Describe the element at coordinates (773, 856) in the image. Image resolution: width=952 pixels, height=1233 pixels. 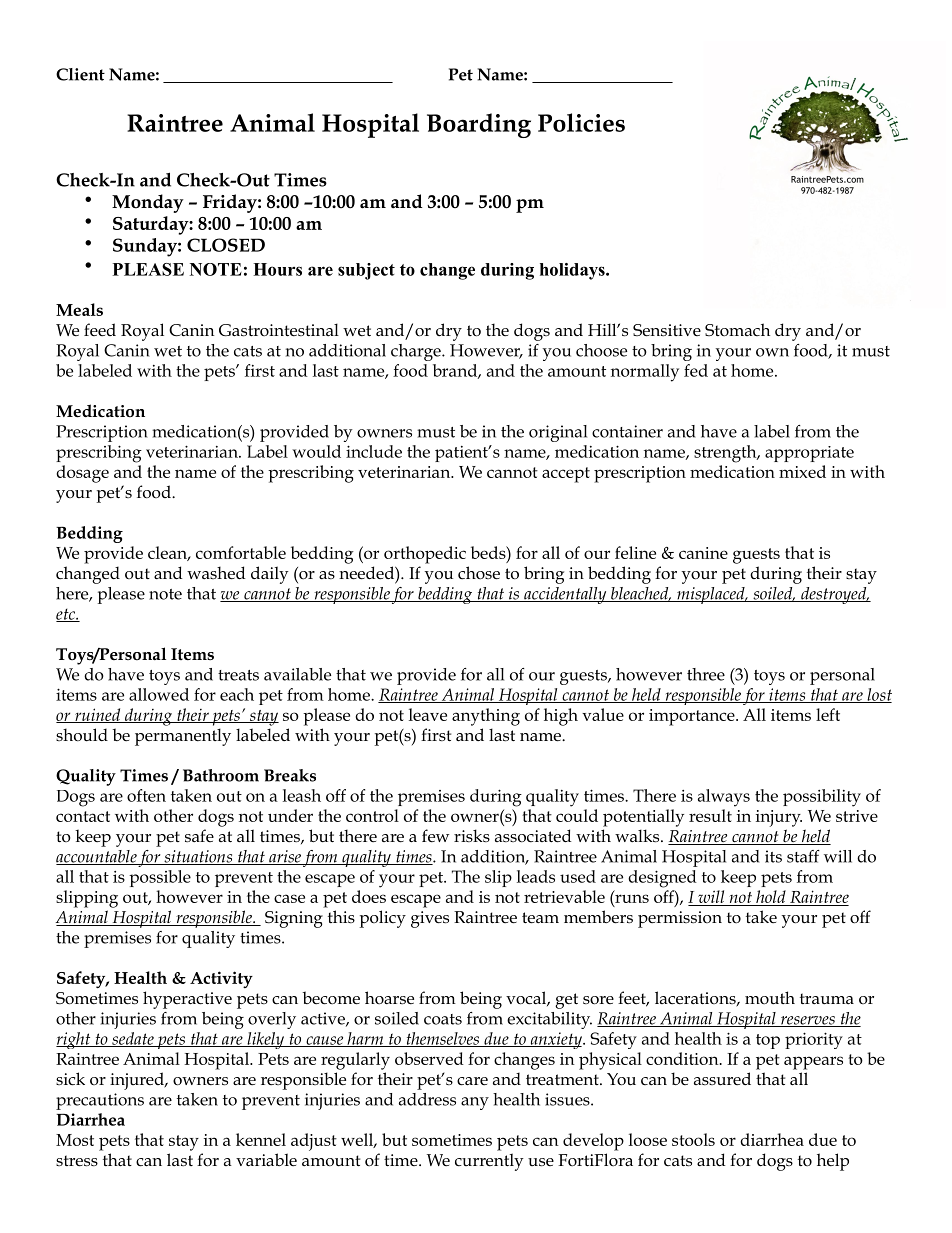
I see `its` at that location.
